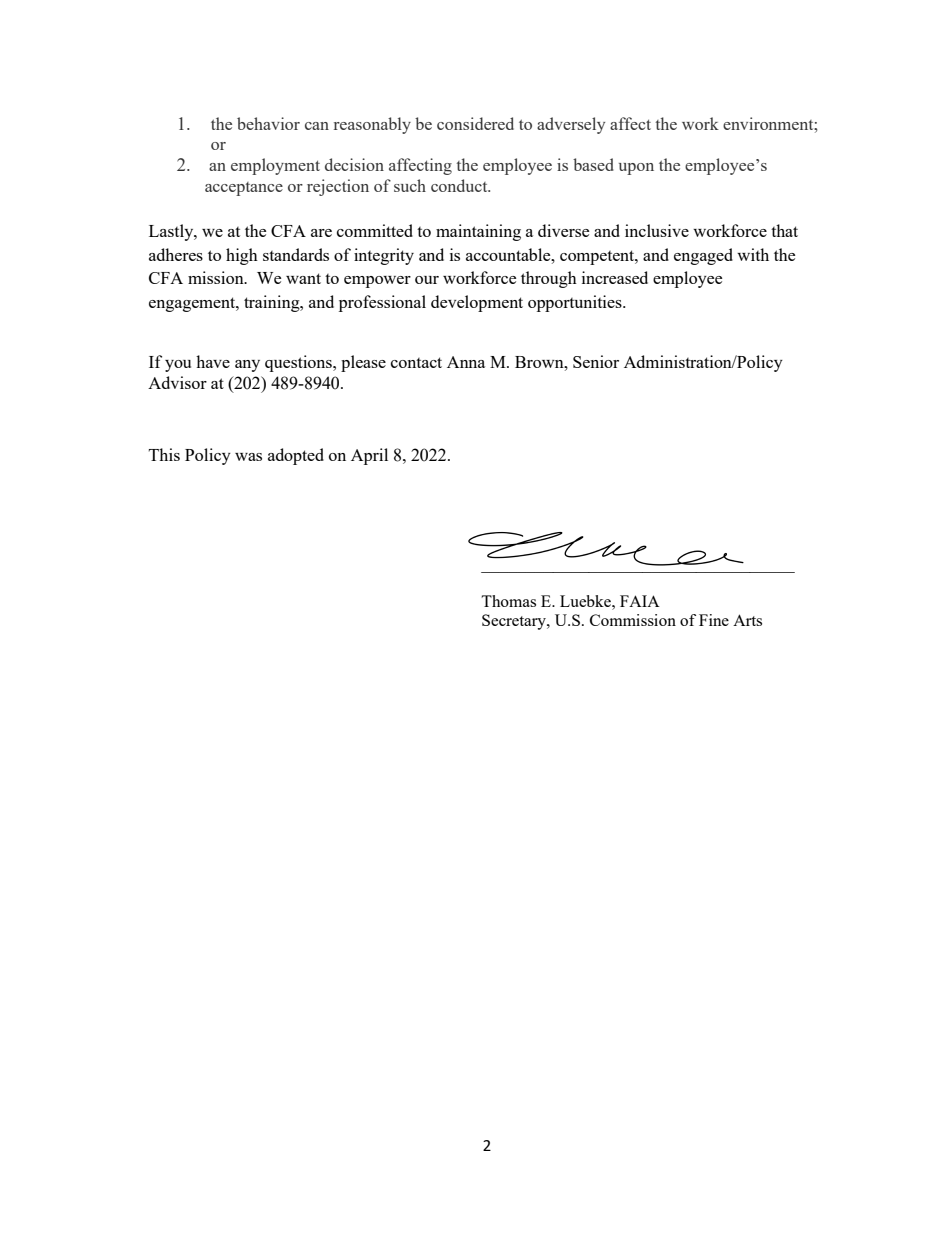 This screenshot has width=952, height=1233. What do you see at coordinates (703, 256) in the screenshot?
I see `engaged` at bounding box center [703, 256].
